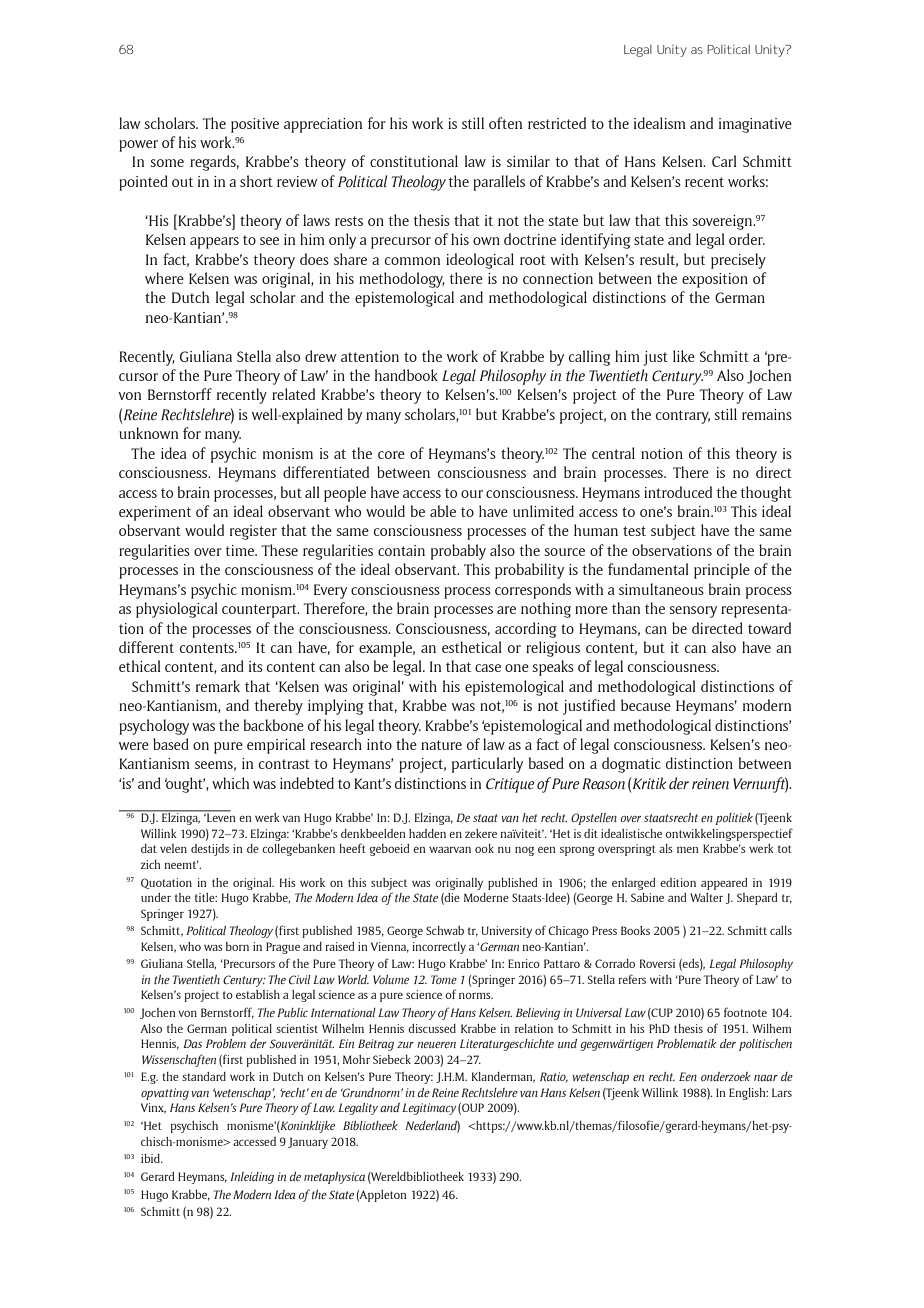 This screenshot has height=1308, width=924. I want to click on parallels, so click(499, 183).
